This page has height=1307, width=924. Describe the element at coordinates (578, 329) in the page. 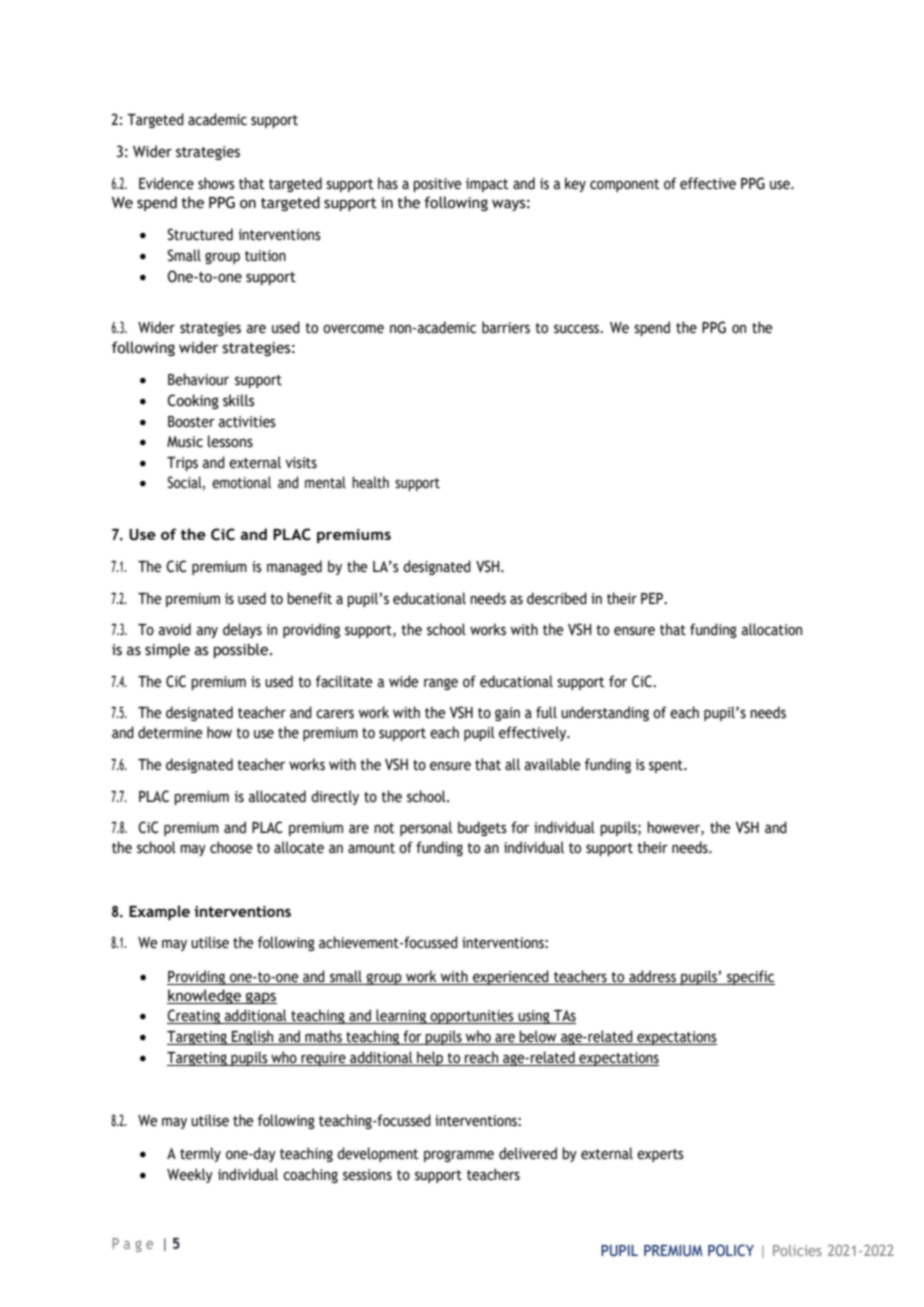

I see `success` at that location.
